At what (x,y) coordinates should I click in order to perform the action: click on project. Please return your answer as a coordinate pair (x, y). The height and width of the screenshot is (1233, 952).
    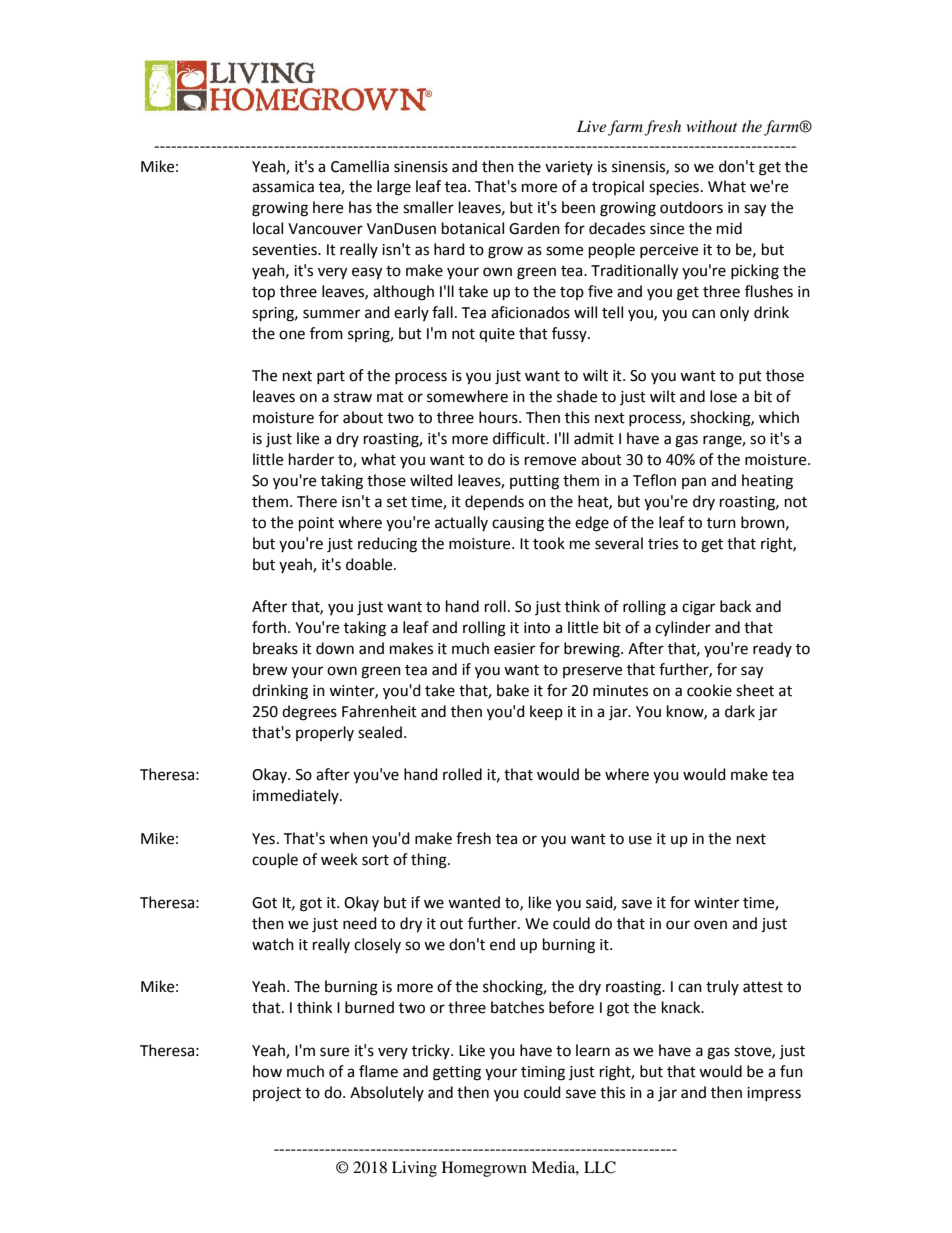
    Looking at the image, I should click on (277, 1094).
